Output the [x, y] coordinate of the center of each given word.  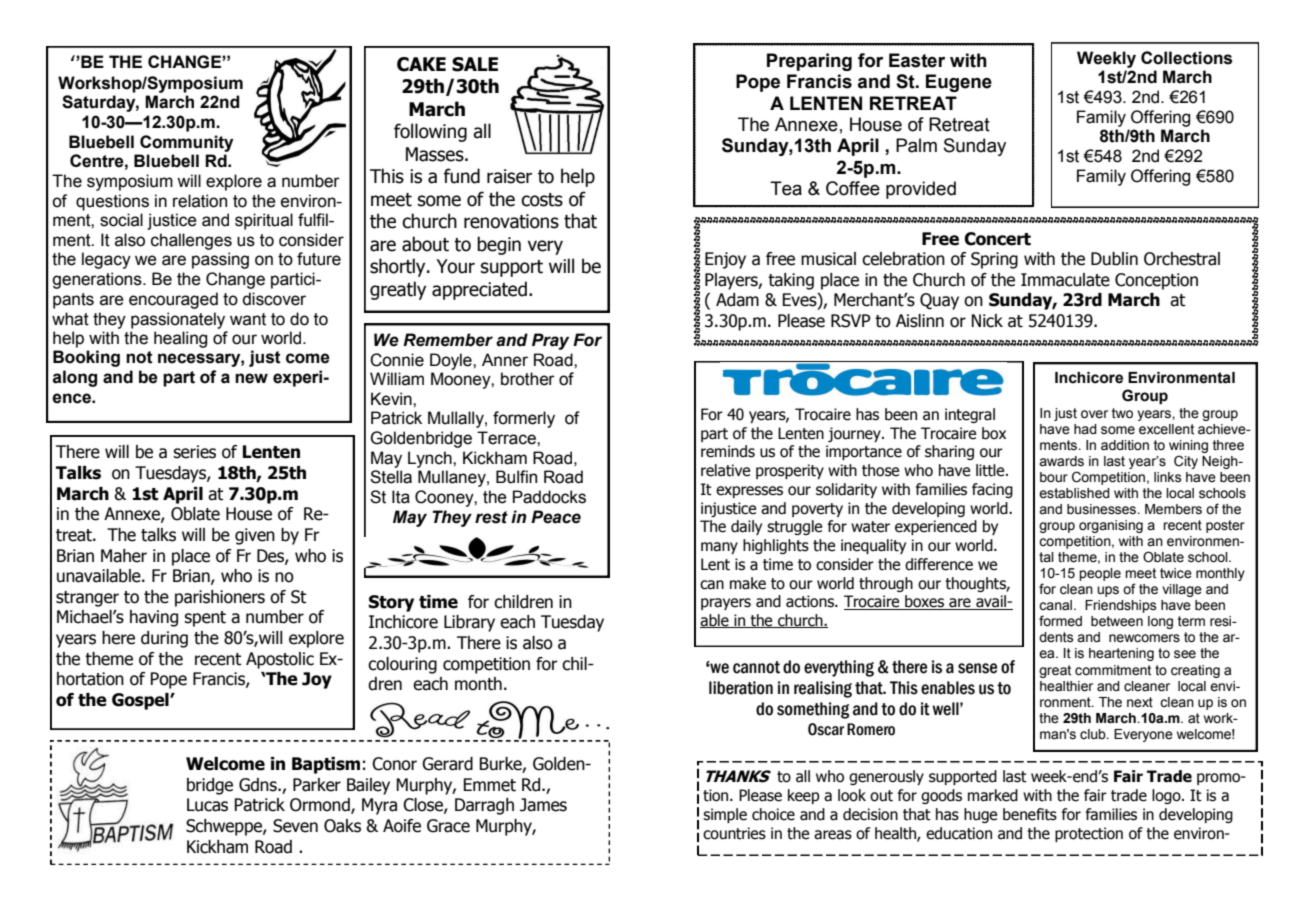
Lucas [207, 805]
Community [186, 143]
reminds [728, 451]
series [194, 452]
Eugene [959, 83]
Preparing [809, 62]
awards [1061, 461]
